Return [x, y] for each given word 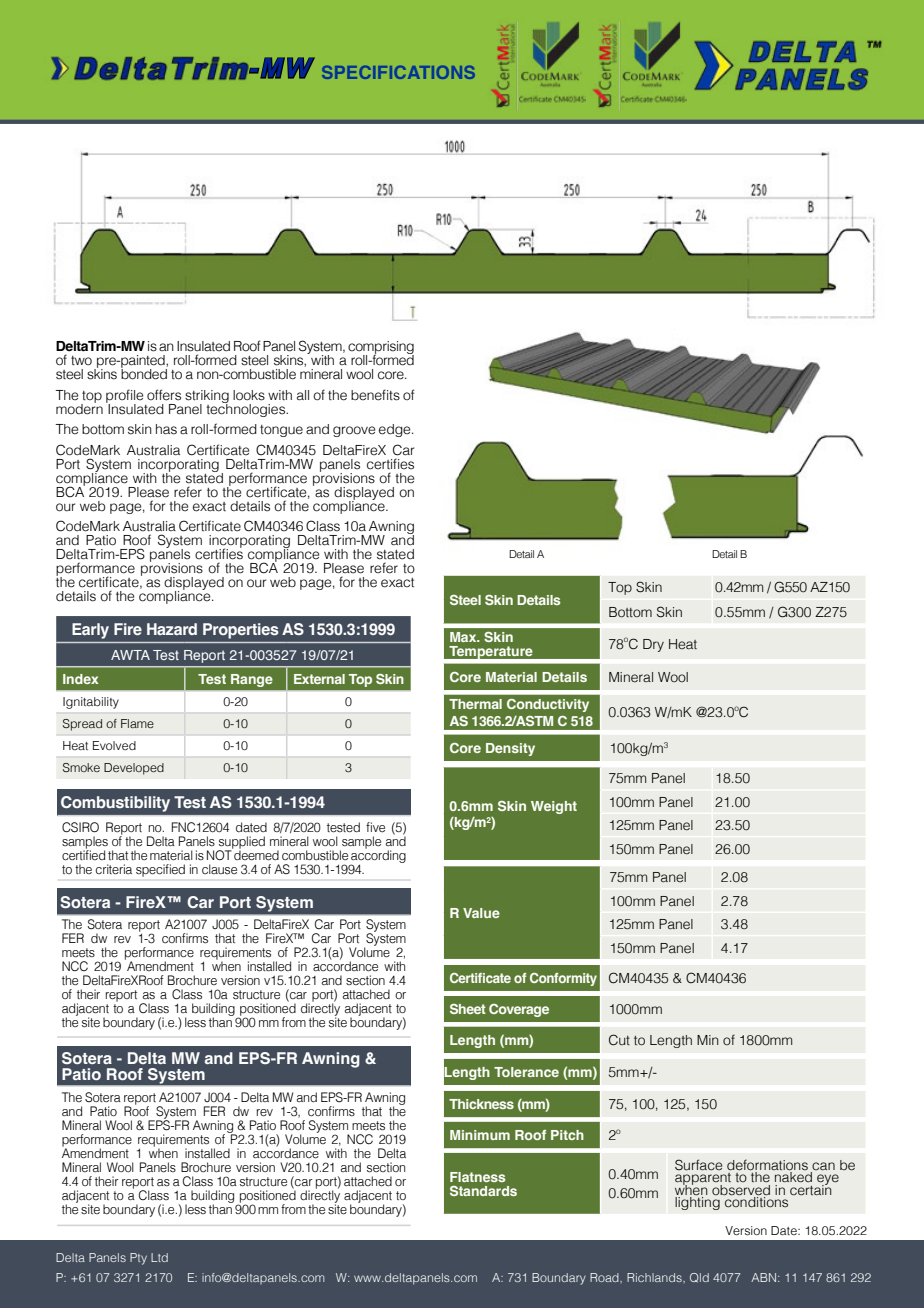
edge [396, 430]
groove [354, 431]
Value [481, 913]
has [166, 429]
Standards [483, 1191]
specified [160, 870]
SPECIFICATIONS [398, 72]
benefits [375, 395]
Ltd [159, 1257]
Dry [653, 645]
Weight [554, 807]
